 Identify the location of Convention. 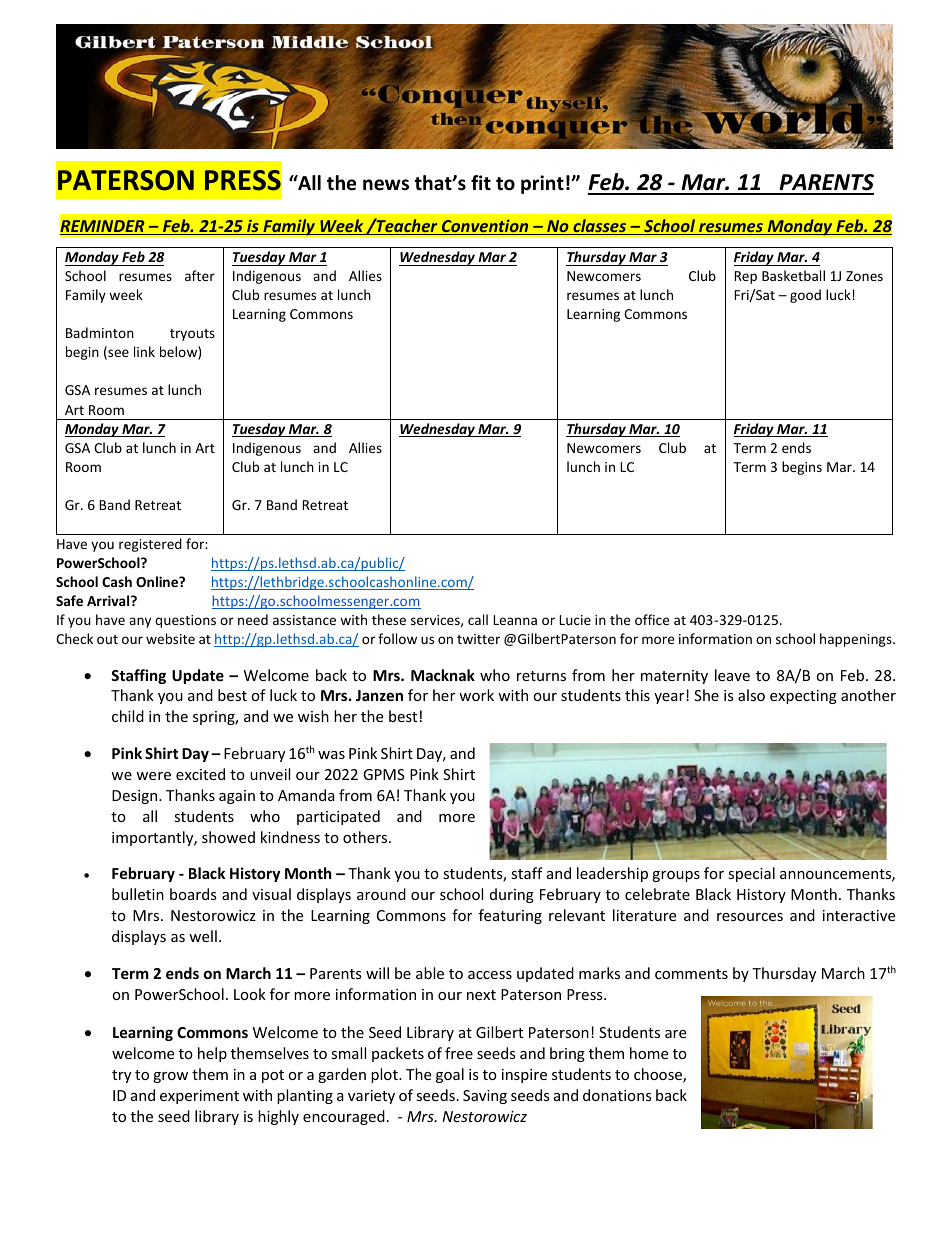
(485, 227).
